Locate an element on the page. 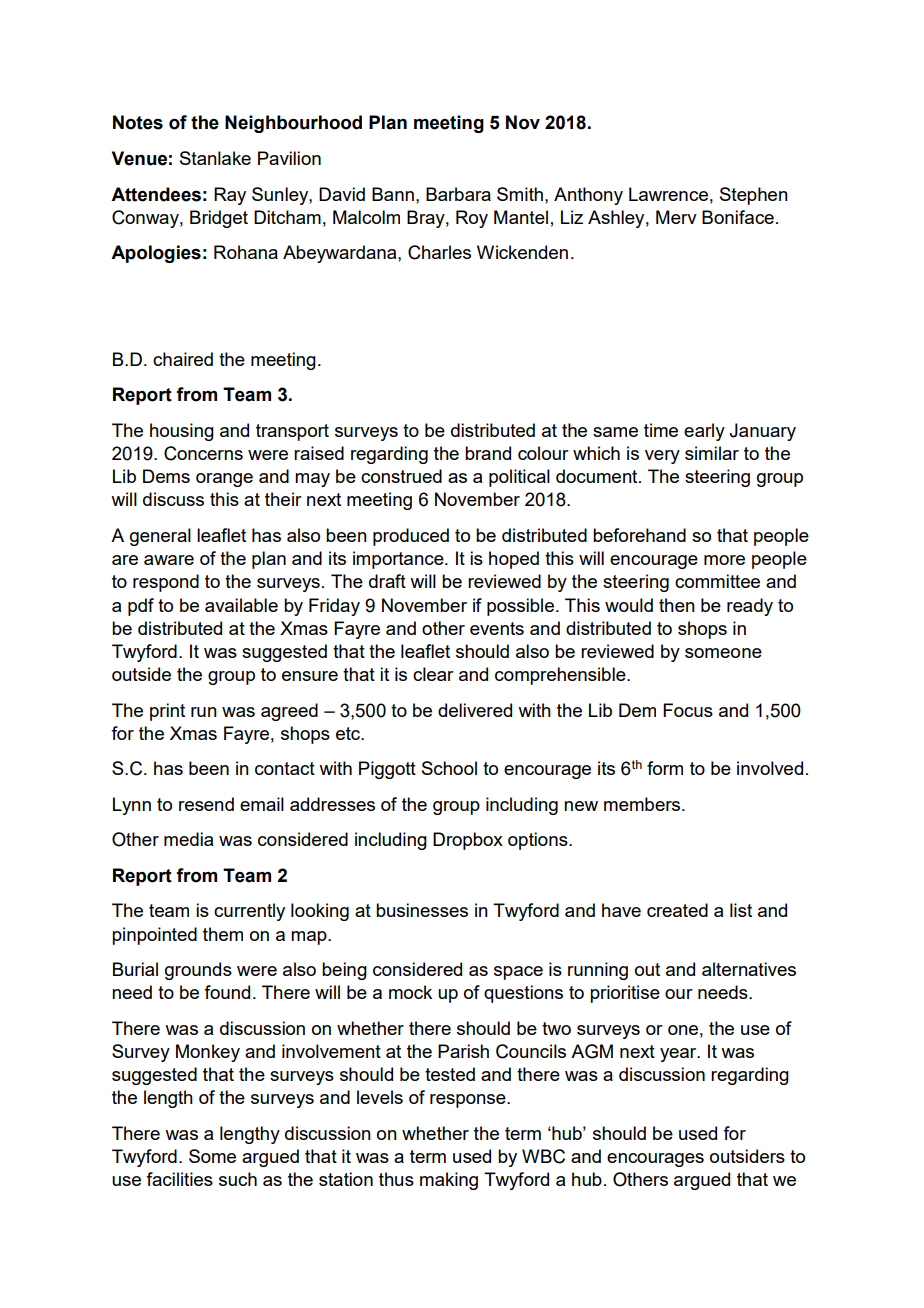  housing is located at coordinates (182, 432).
